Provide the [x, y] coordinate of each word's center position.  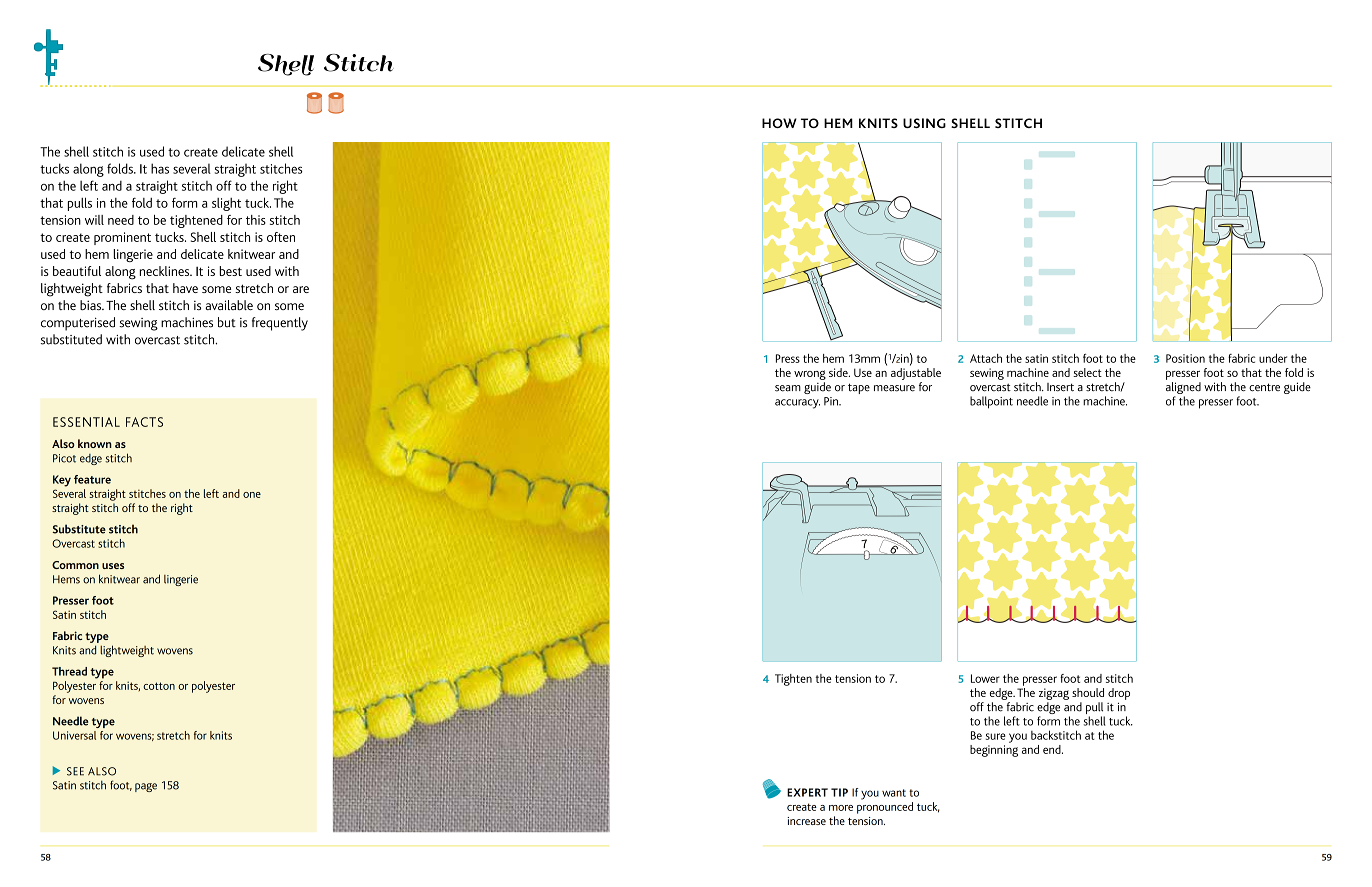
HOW [779, 123]
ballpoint [991, 402]
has [160, 168]
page [146, 787]
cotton [159, 686]
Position [1185, 358]
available [229, 305]
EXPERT [807, 792]
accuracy [797, 404]
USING [924, 123]
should [1088, 692]
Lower [985, 678]
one [252, 495]
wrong [810, 375]
